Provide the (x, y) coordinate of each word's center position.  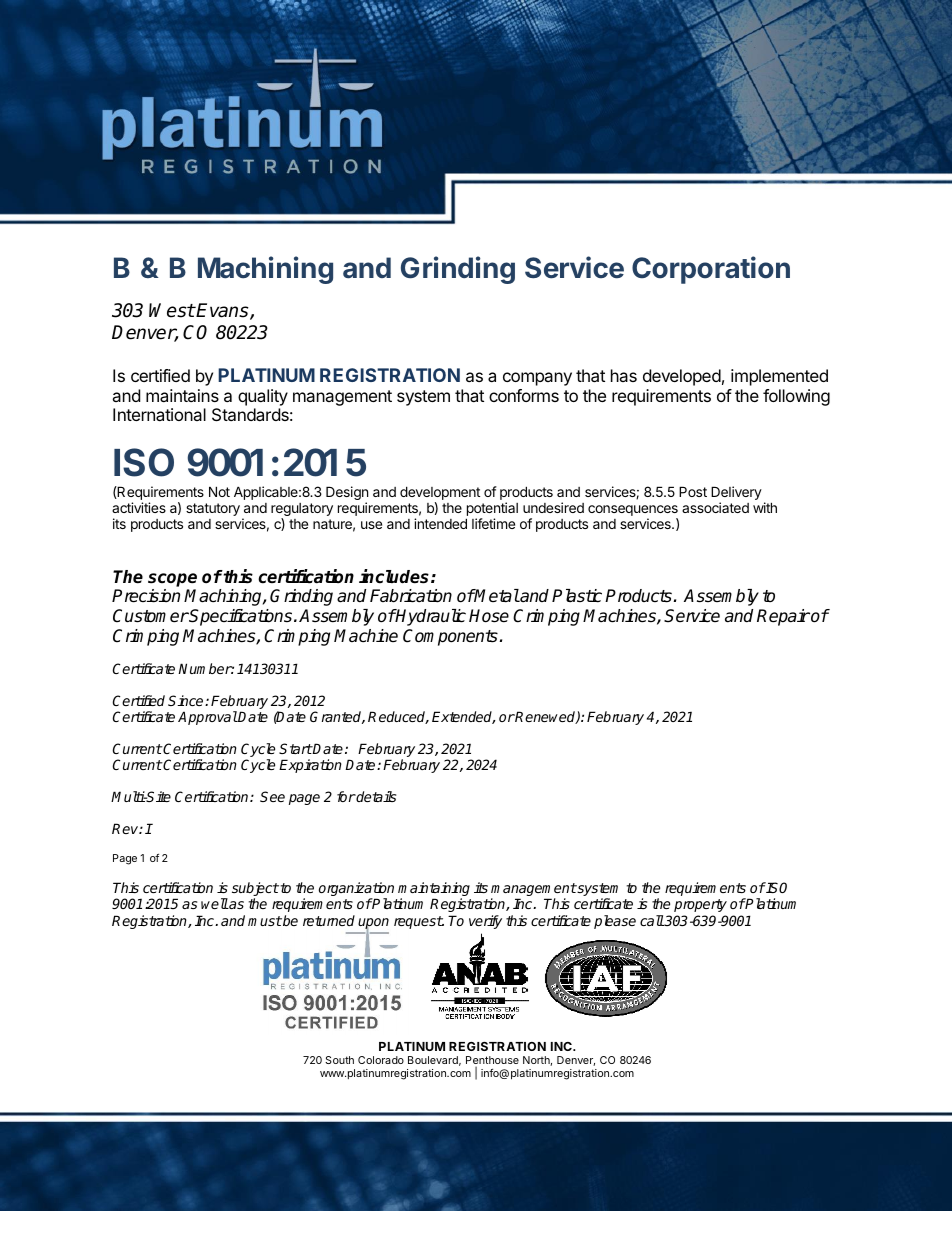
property (700, 905)
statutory (213, 509)
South (339, 1060)
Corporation (711, 270)
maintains (182, 395)
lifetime (493, 523)
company (537, 379)
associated (715, 507)
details (375, 796)
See (272, 796)
